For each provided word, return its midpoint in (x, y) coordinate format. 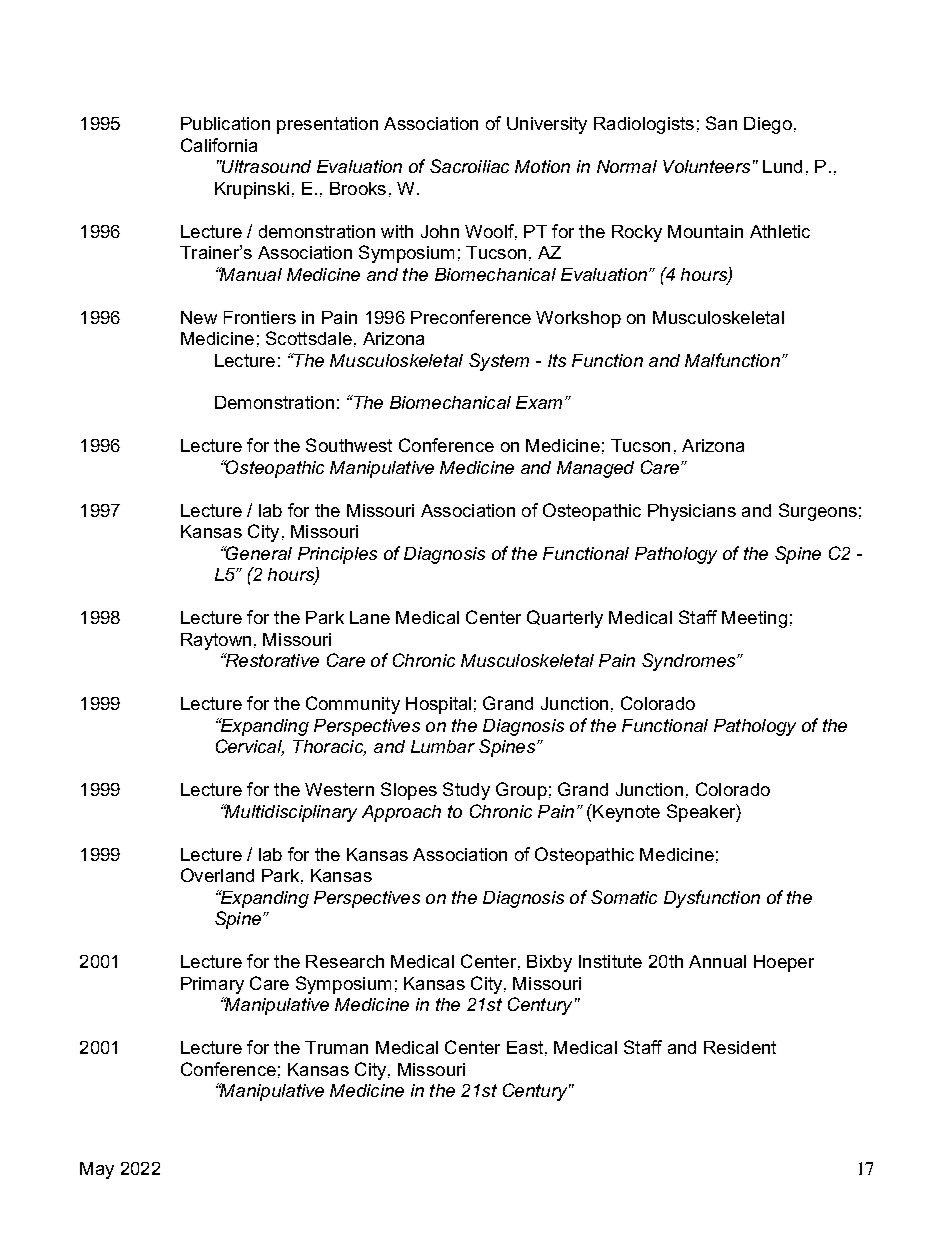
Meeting (754, 619)
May (97, 1170)
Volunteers (706, 166)
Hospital (438, 705)
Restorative (271, 660)
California (219, 145)
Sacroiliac (469, 166)
